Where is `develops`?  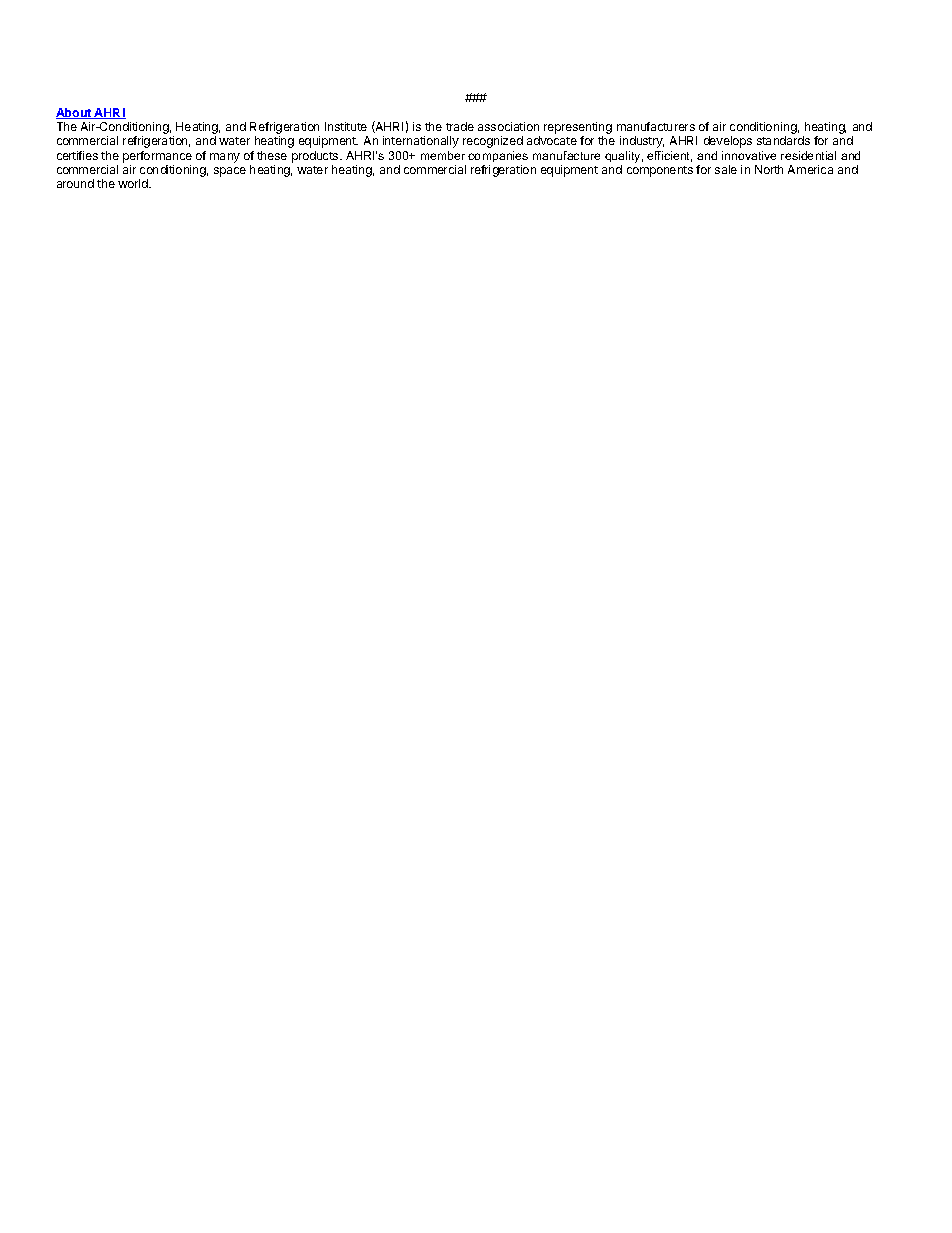
develops is located at coordinates (728, 142).
